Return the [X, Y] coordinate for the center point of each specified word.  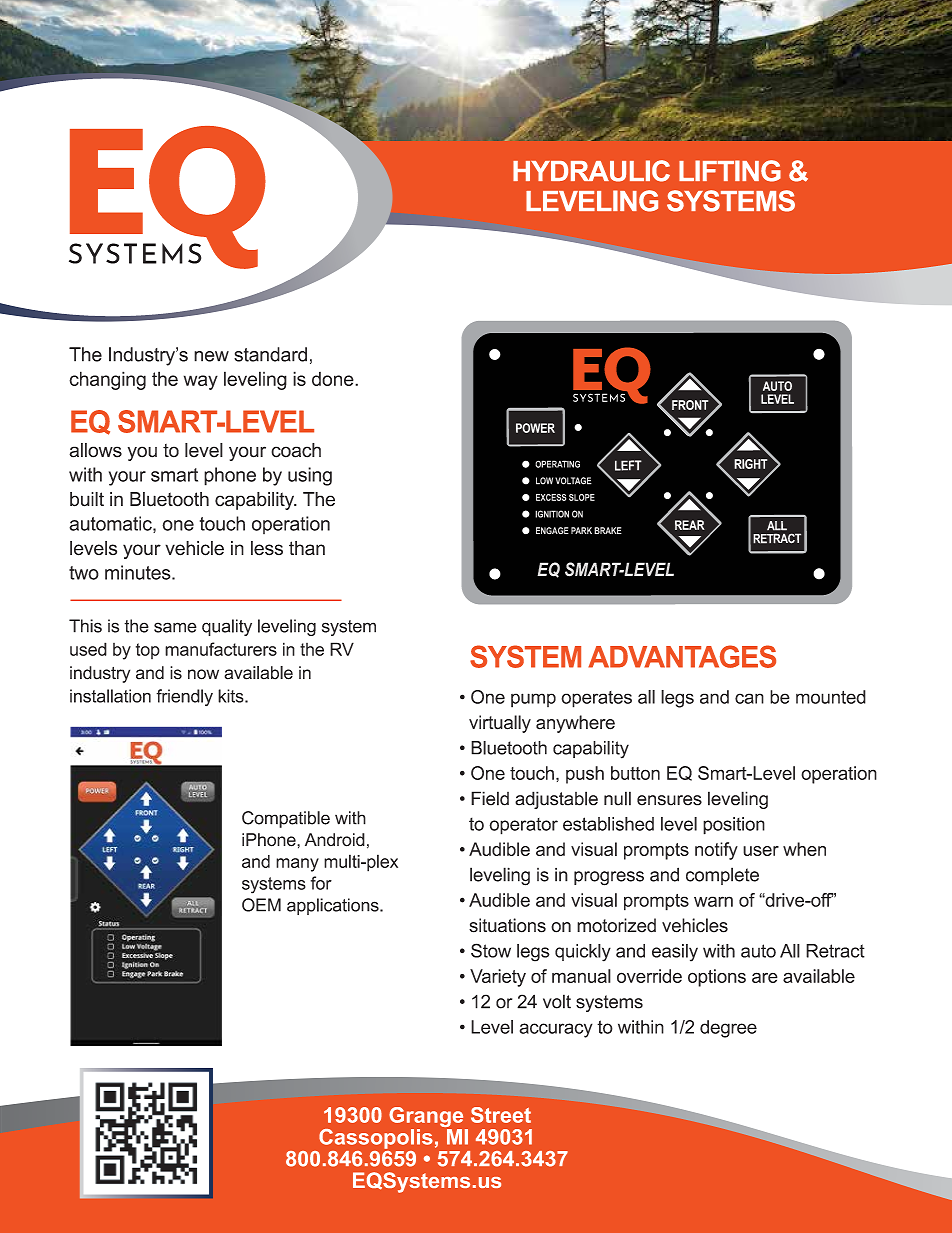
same [175, 627]
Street [501, 1115]
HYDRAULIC [591, 171]
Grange [427, 1118]
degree [728, 1029]
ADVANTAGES [682, 656]
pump [533, 700]
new [211, 356]
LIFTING [730, 171]
